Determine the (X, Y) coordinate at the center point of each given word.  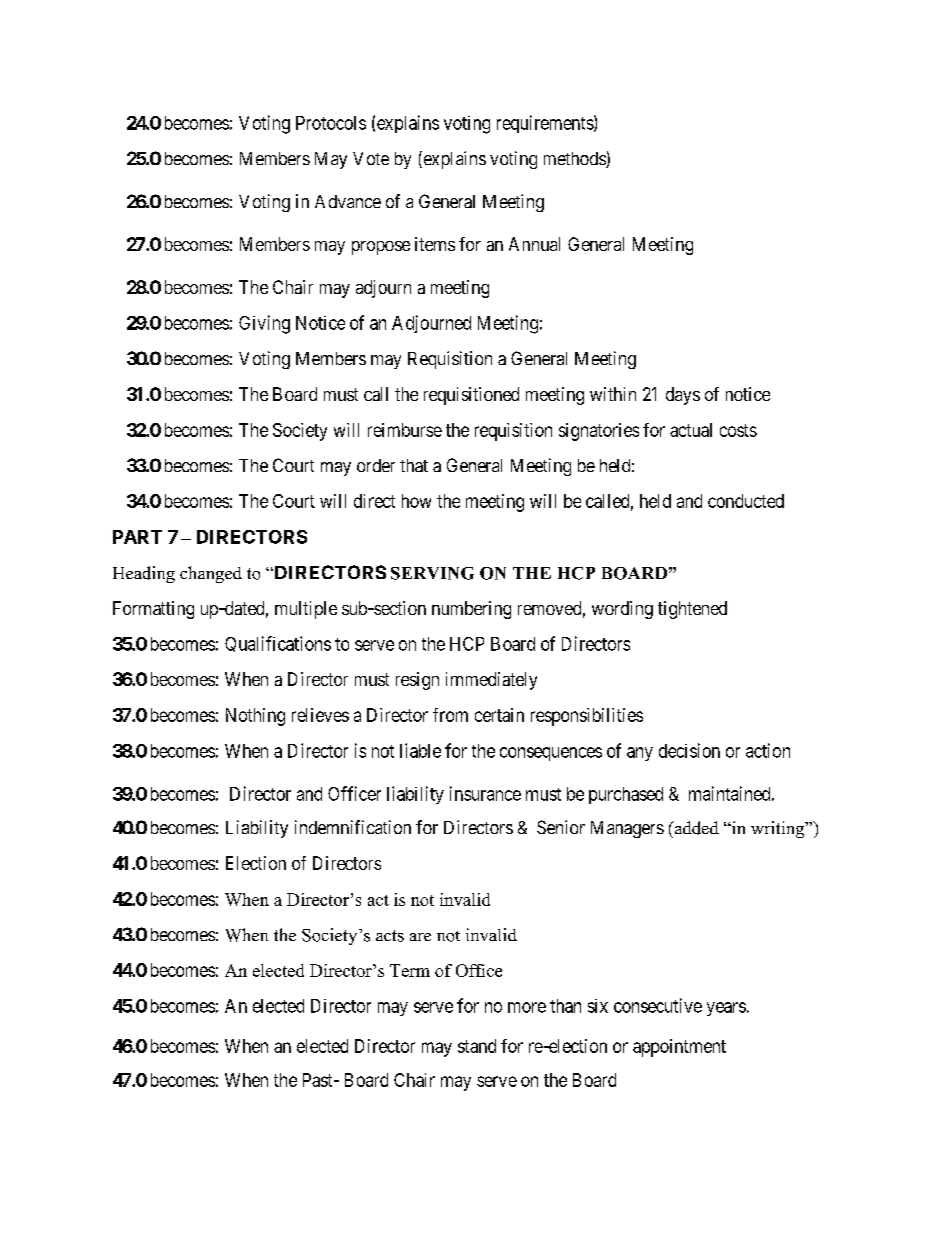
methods (575, 160)
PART (137, 537)
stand (477, 1046)
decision (689, 750)
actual (691, 430)
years (726, 1009)
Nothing (255, 717)
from (450, 715)
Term (410, 970)
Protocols (331, 123)
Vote (371, 158)
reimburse (405, 430)
